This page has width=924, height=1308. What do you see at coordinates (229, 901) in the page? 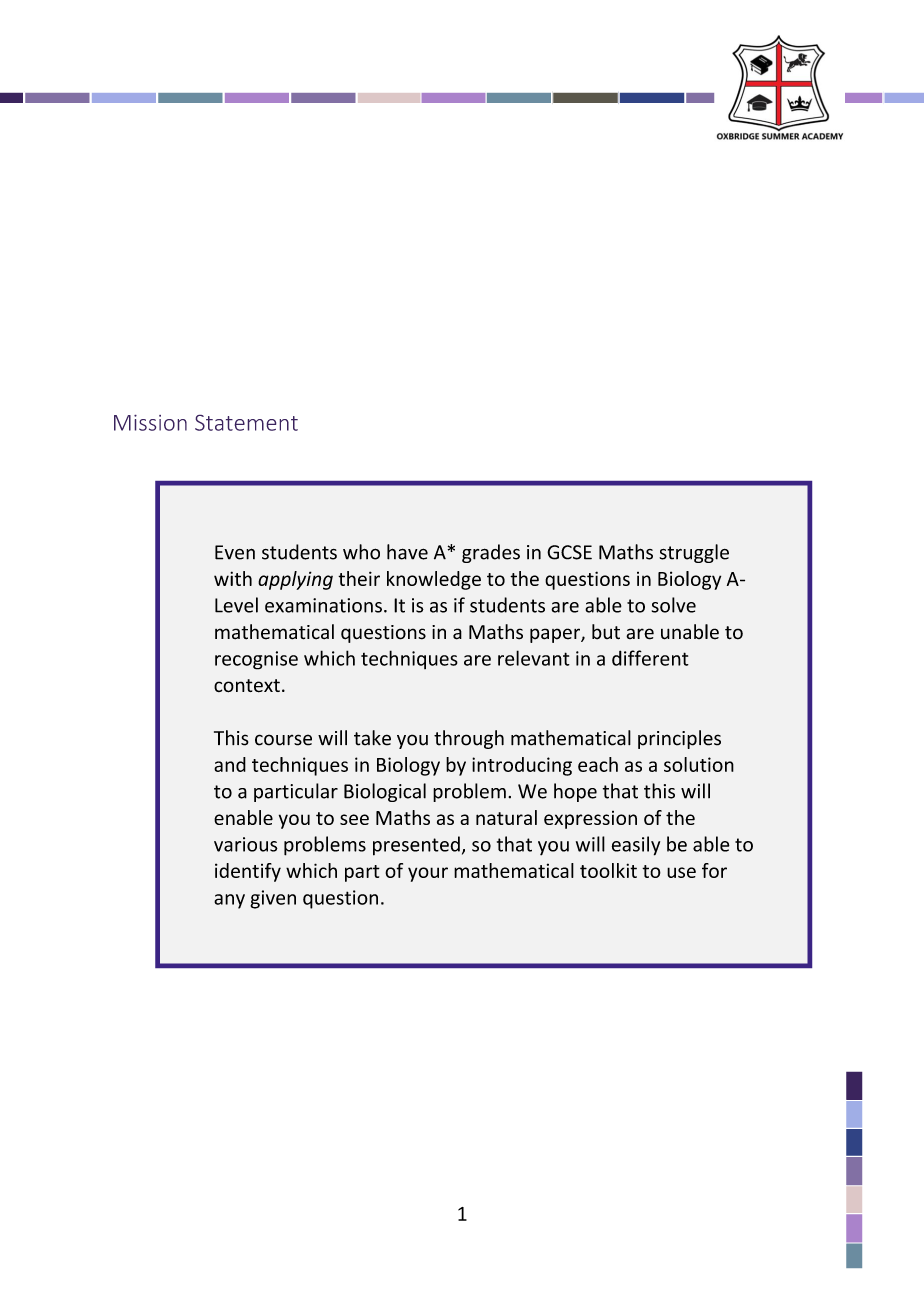
I see `any` at bounding box center [229, 901].
